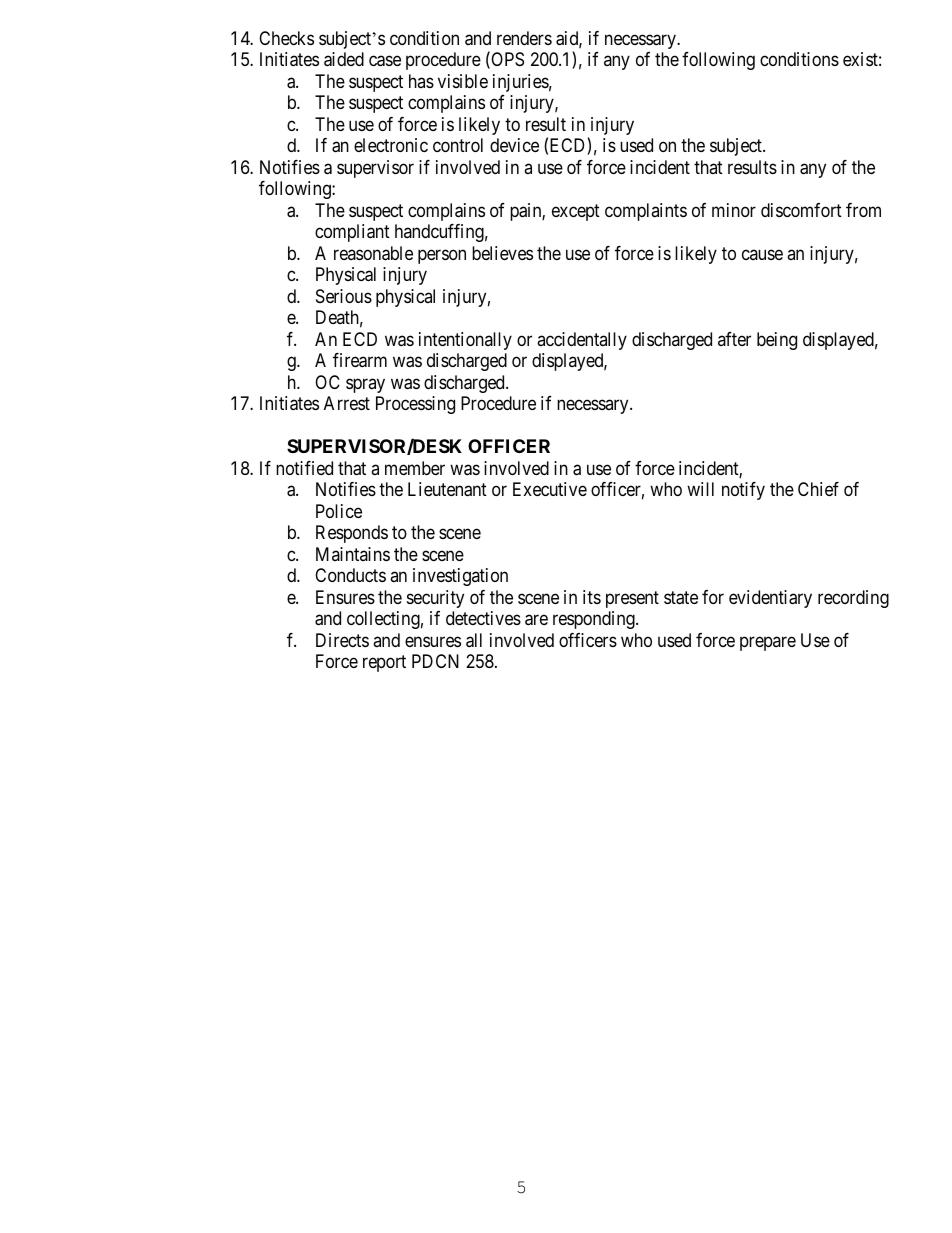 This document has width=952, height=1233. I want to click on compliant, so click(352, 233).
